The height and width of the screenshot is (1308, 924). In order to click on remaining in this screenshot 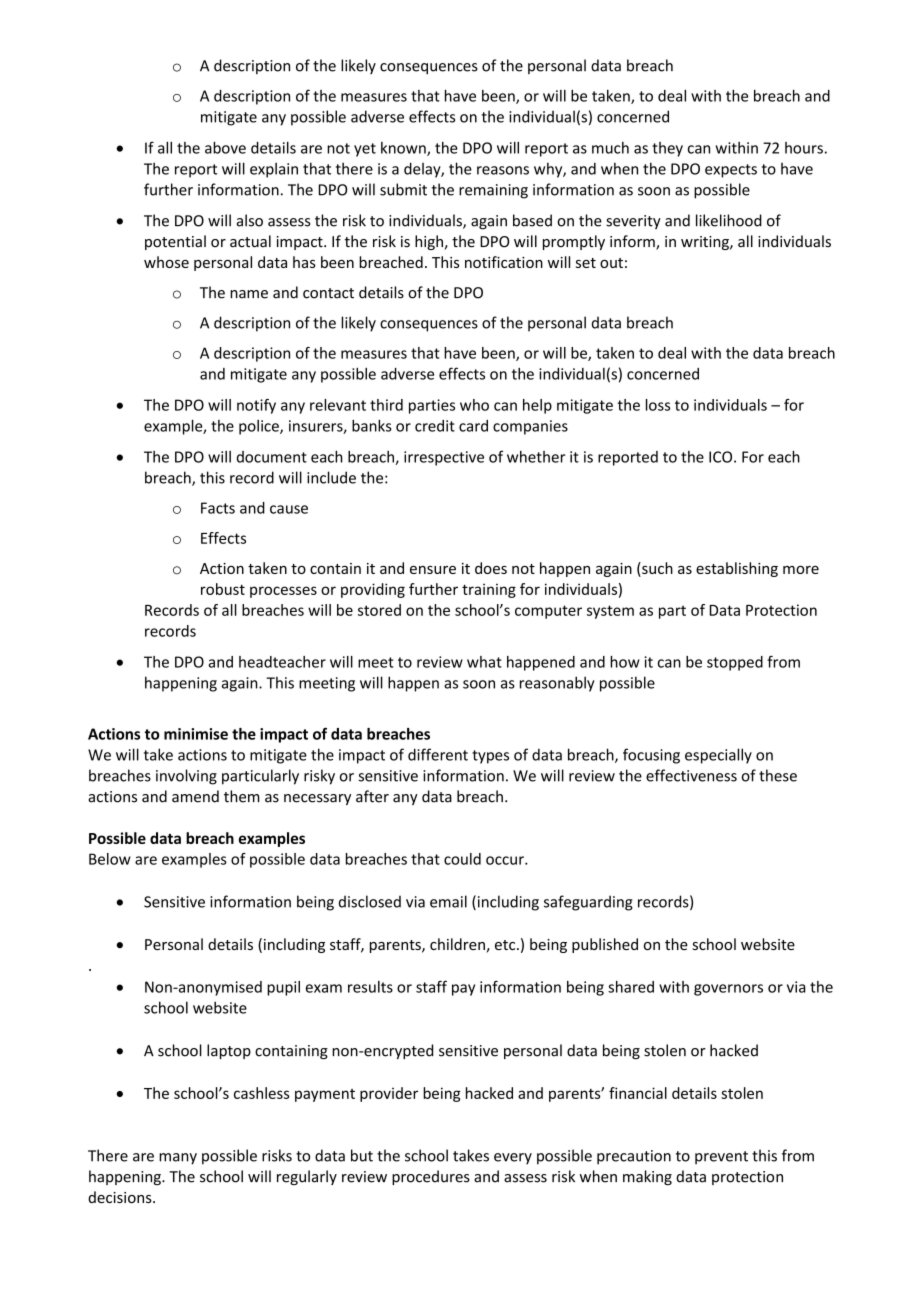, I will do `click(493, 191)`.
